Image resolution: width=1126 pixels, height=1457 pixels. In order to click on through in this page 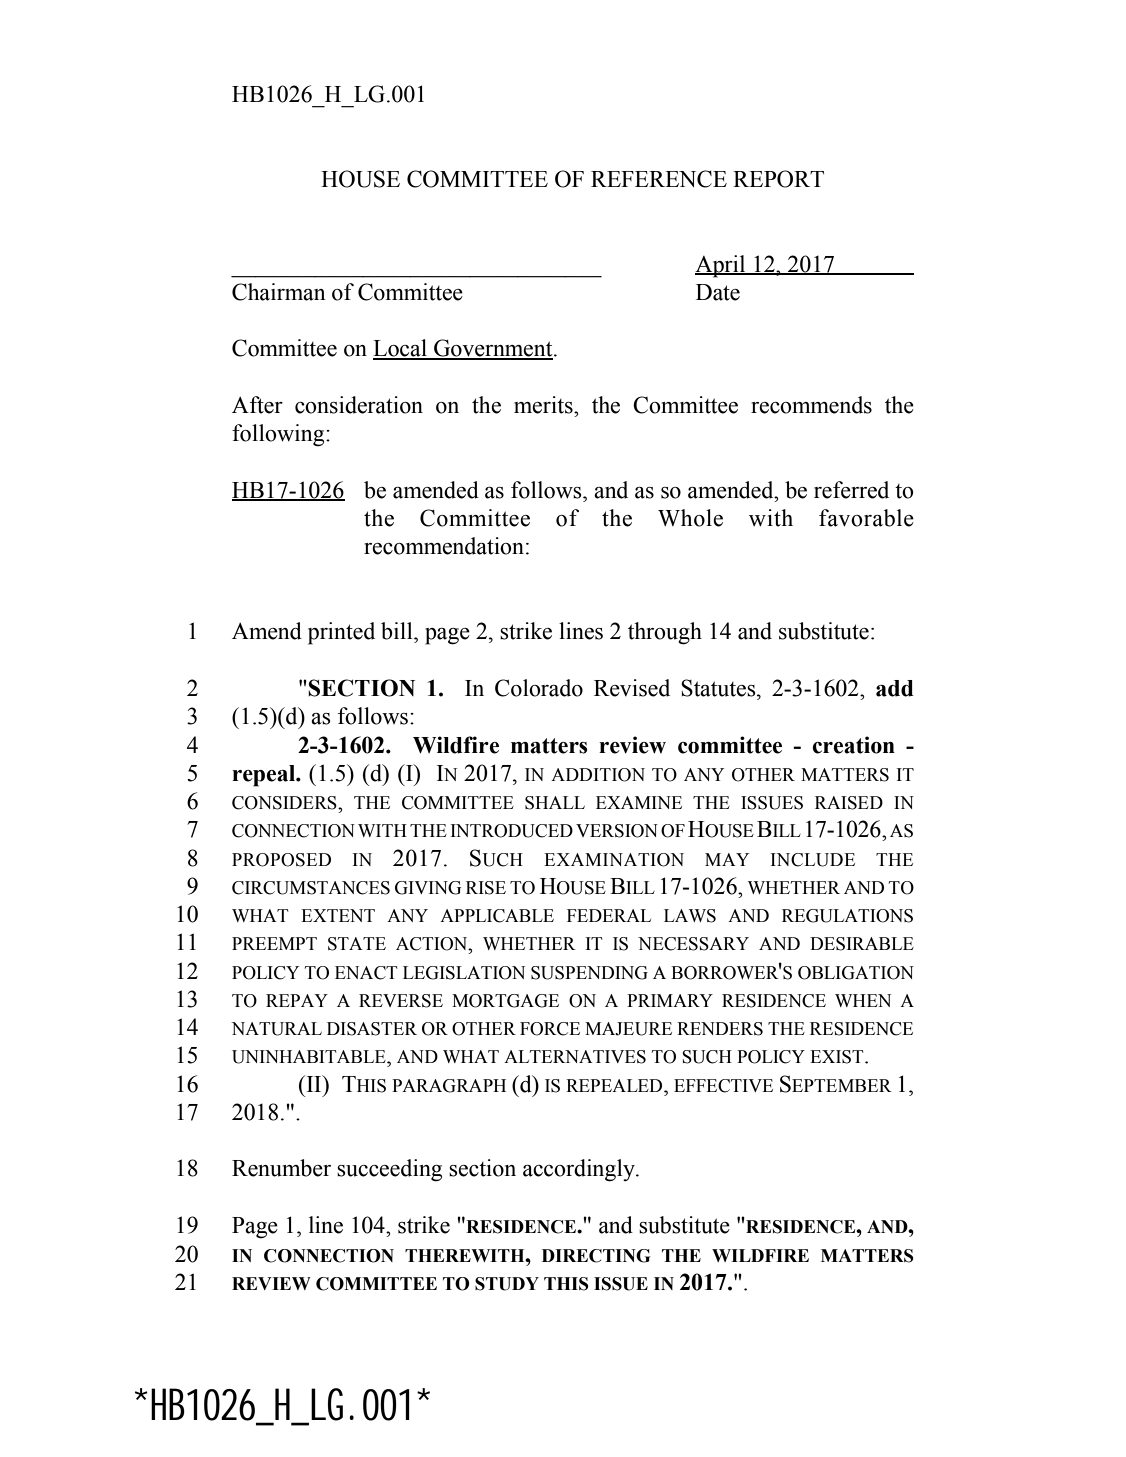, I will do `click(665, 633)`.
